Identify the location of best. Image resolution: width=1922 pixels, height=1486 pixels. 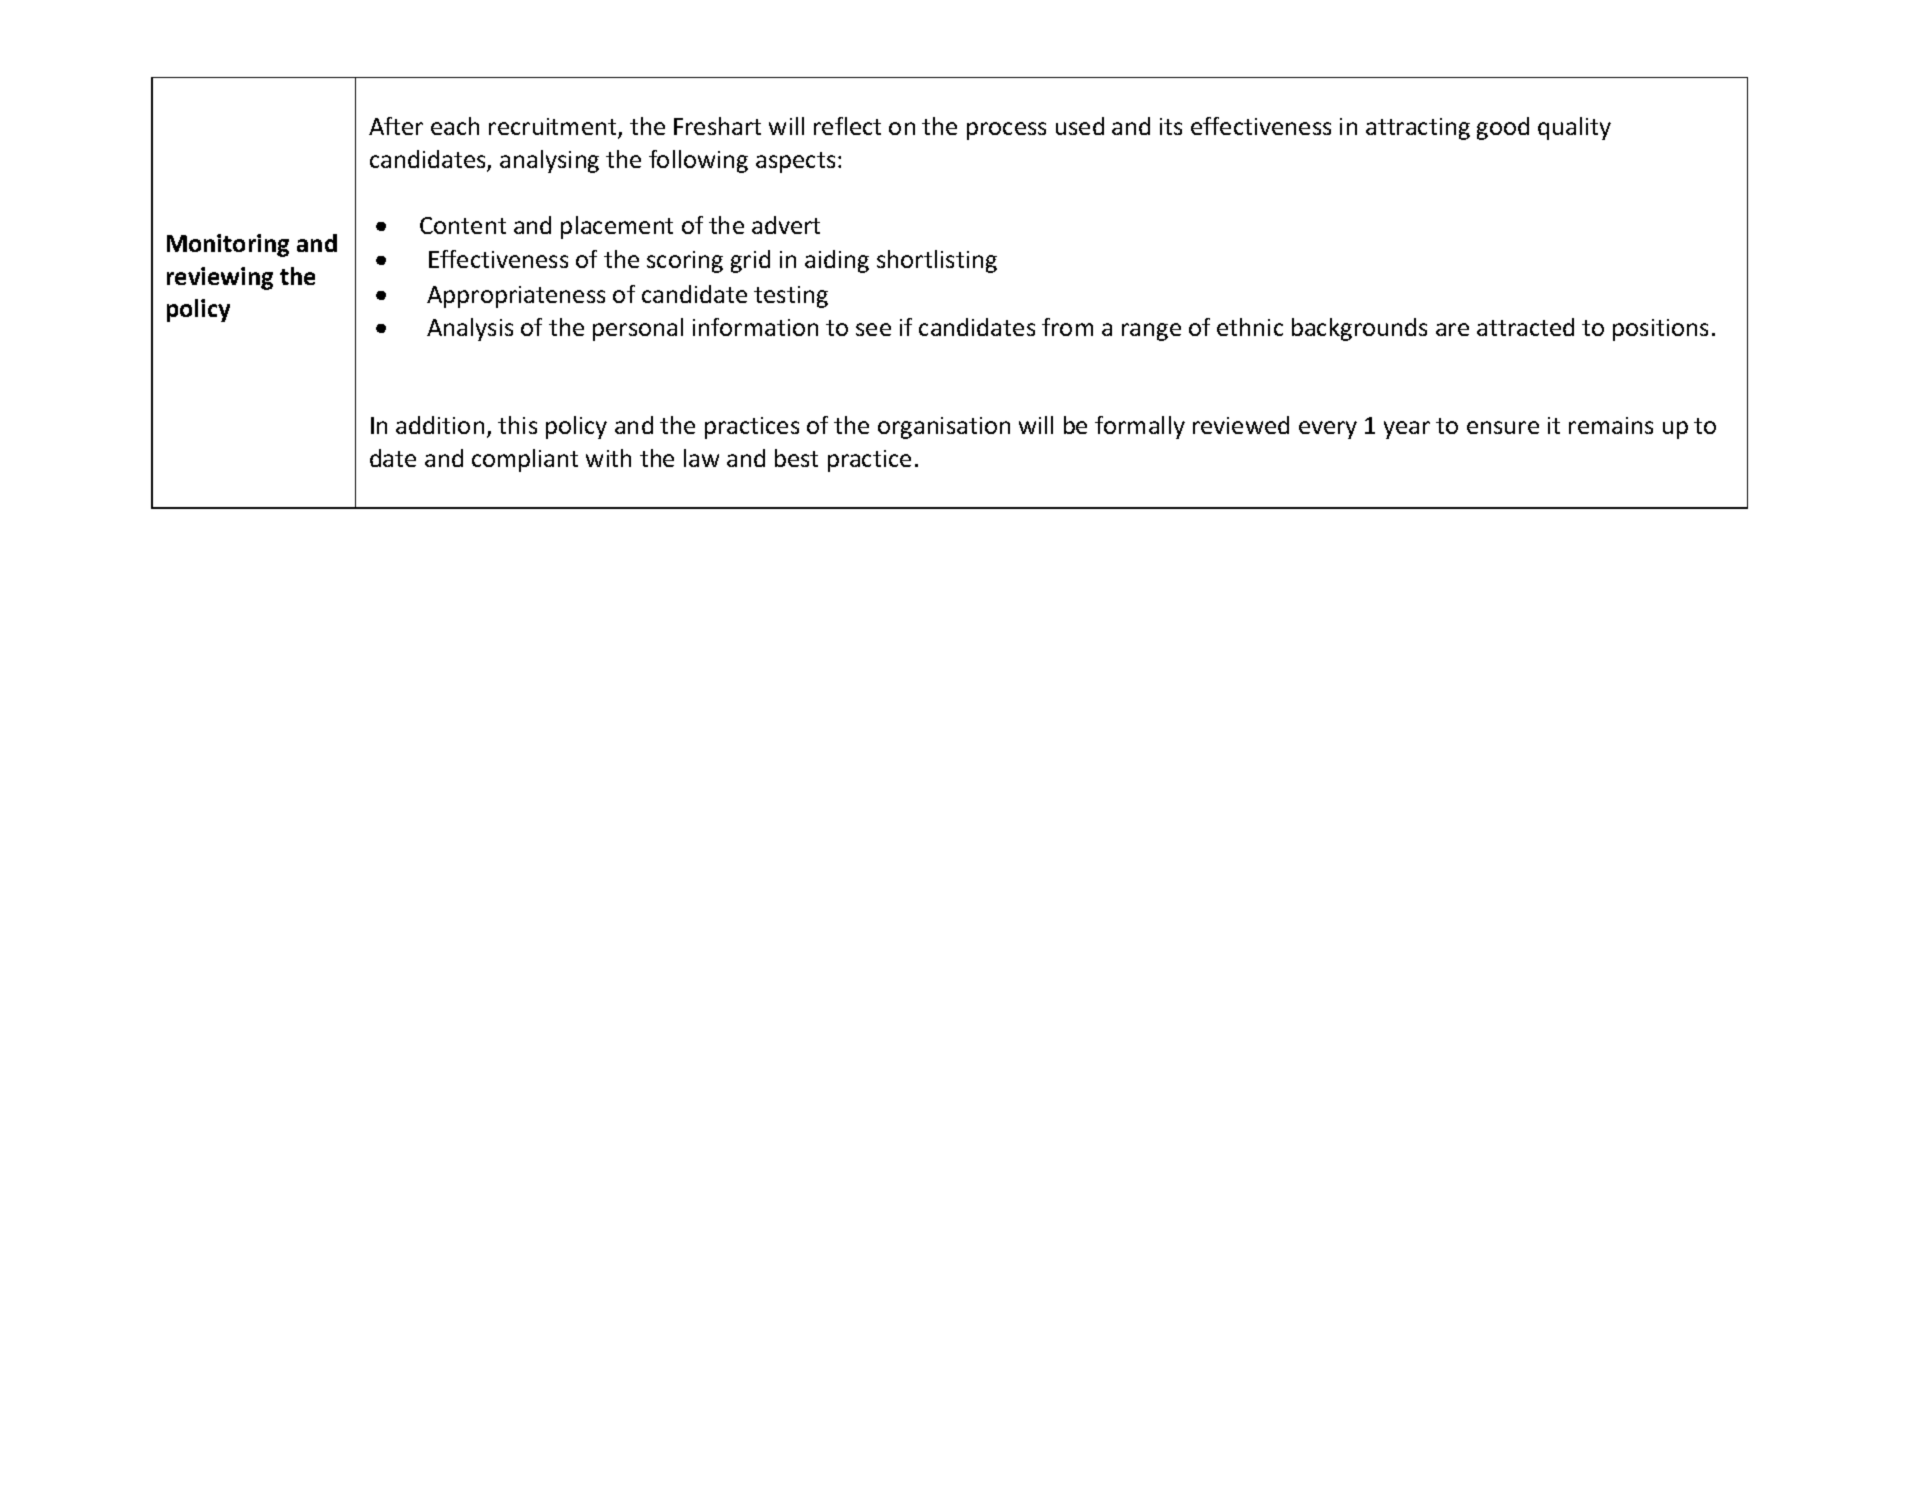
(796, 458).
